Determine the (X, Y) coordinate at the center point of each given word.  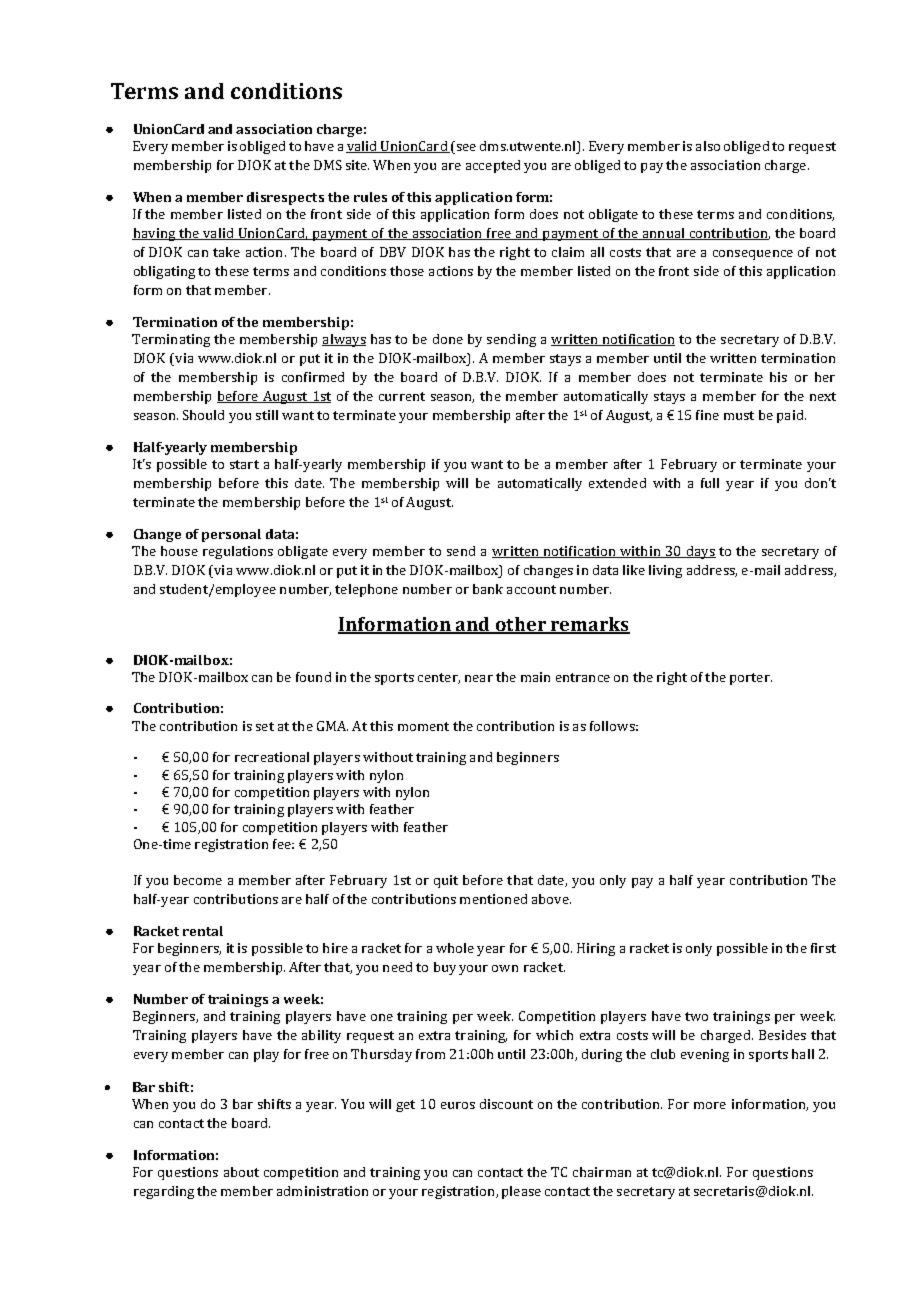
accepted (493, 166)
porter (751, 679)
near (479, 678)
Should (203, 415)
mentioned (493, 899)
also (708, 146)
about (241, 1172)
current (402, 396)
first (823, 948)
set (265, 726)
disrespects (285, 198)
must (739, 415)
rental (203, 931)
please (521, 1192)
